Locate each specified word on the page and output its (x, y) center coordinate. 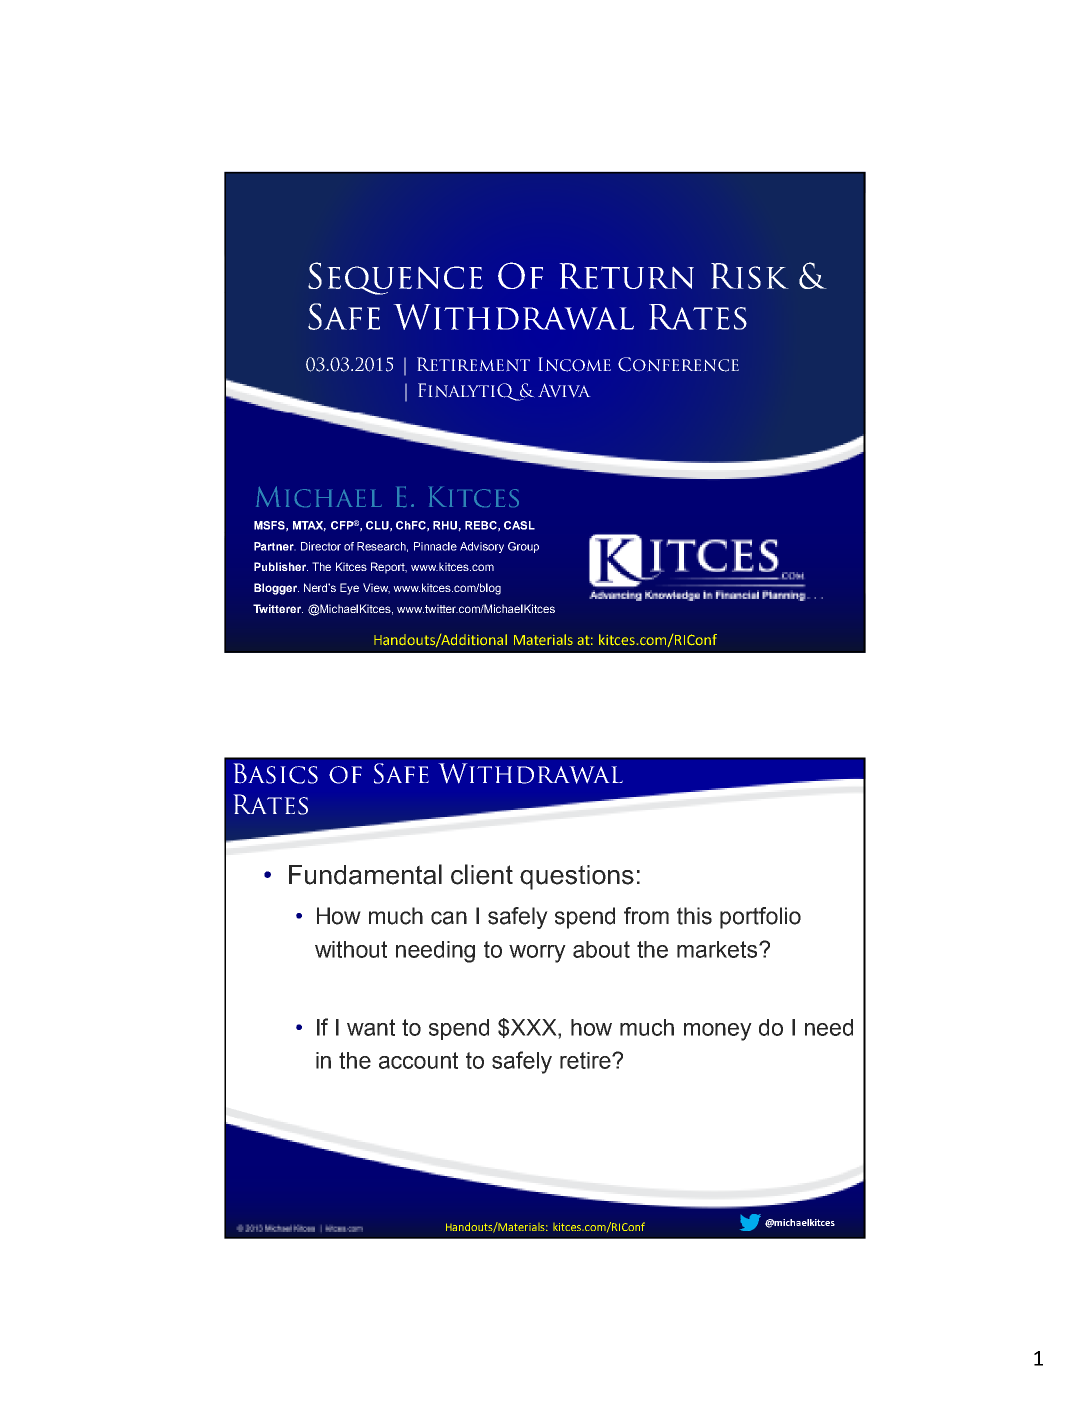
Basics (275, 773)
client (482, 874)
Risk (750, 276)
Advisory (482, 547)
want (371, 1027)
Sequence (395, 278)
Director (321, 546)
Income (574, 364)
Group (523, 547)
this (694, 916)
